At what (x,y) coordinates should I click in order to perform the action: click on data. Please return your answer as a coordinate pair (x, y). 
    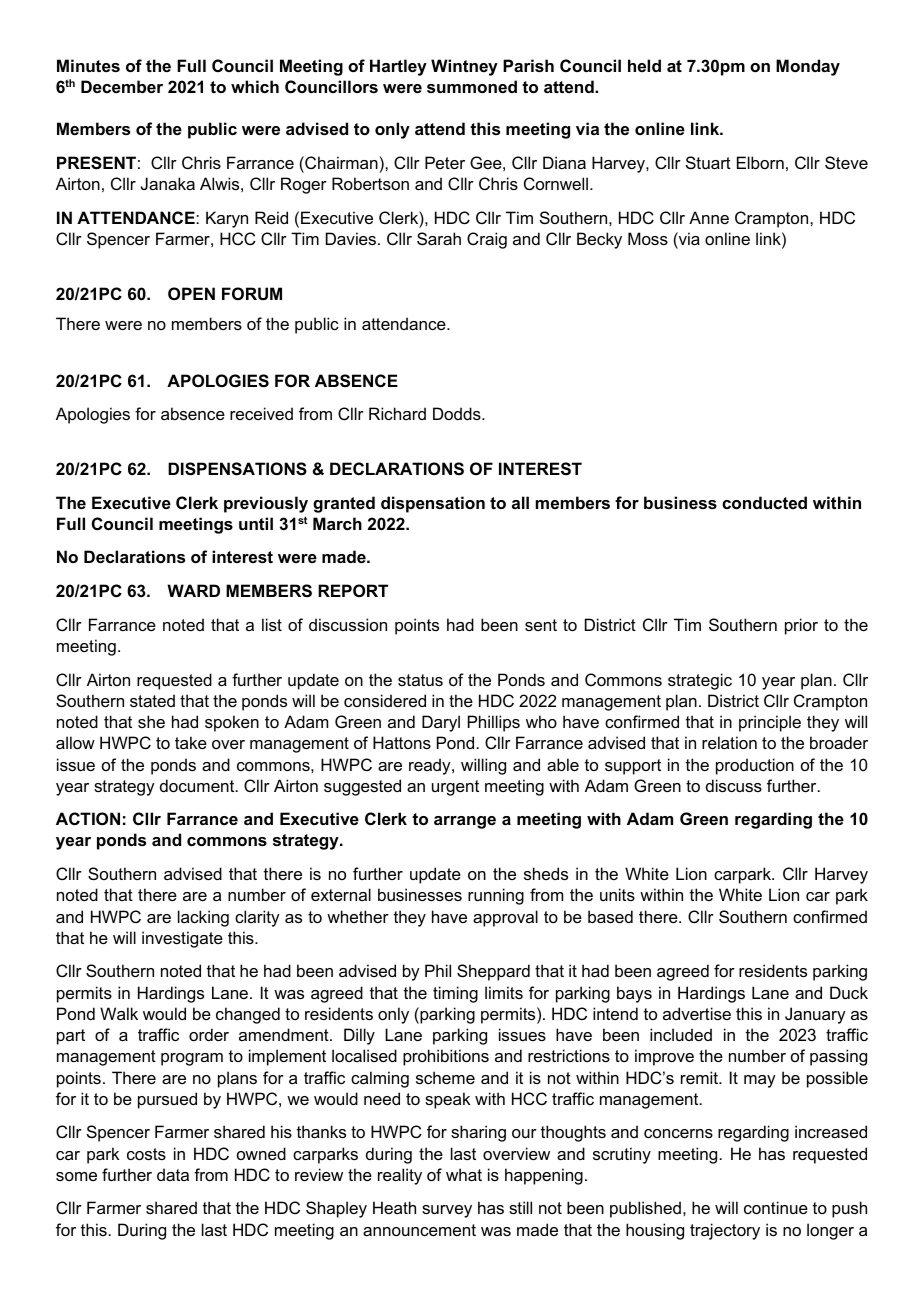
    Looking at the image, I should click on (173, 1174).
